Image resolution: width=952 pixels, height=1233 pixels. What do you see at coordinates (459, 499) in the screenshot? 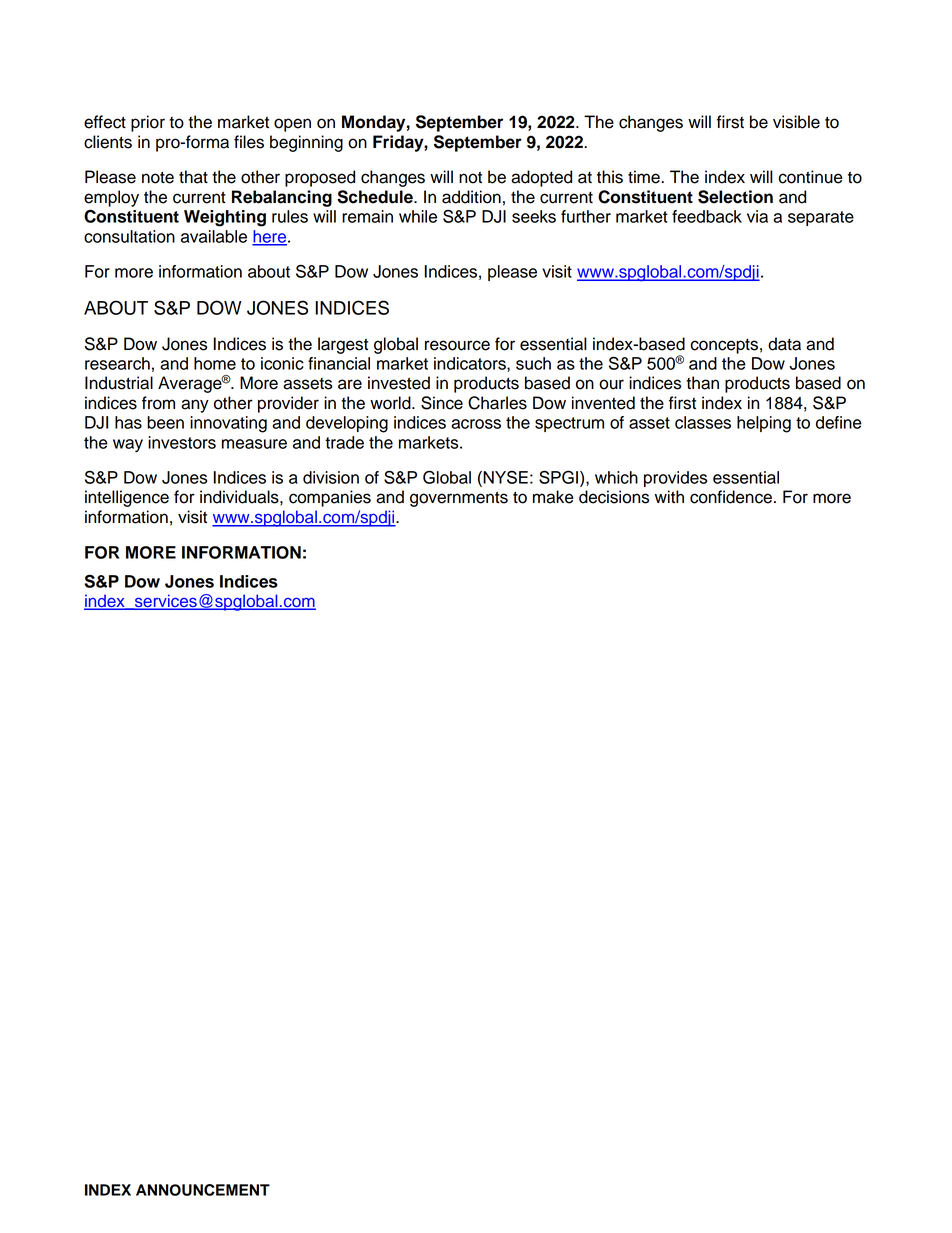
I see `governments` at bounding box center [459, 499].
